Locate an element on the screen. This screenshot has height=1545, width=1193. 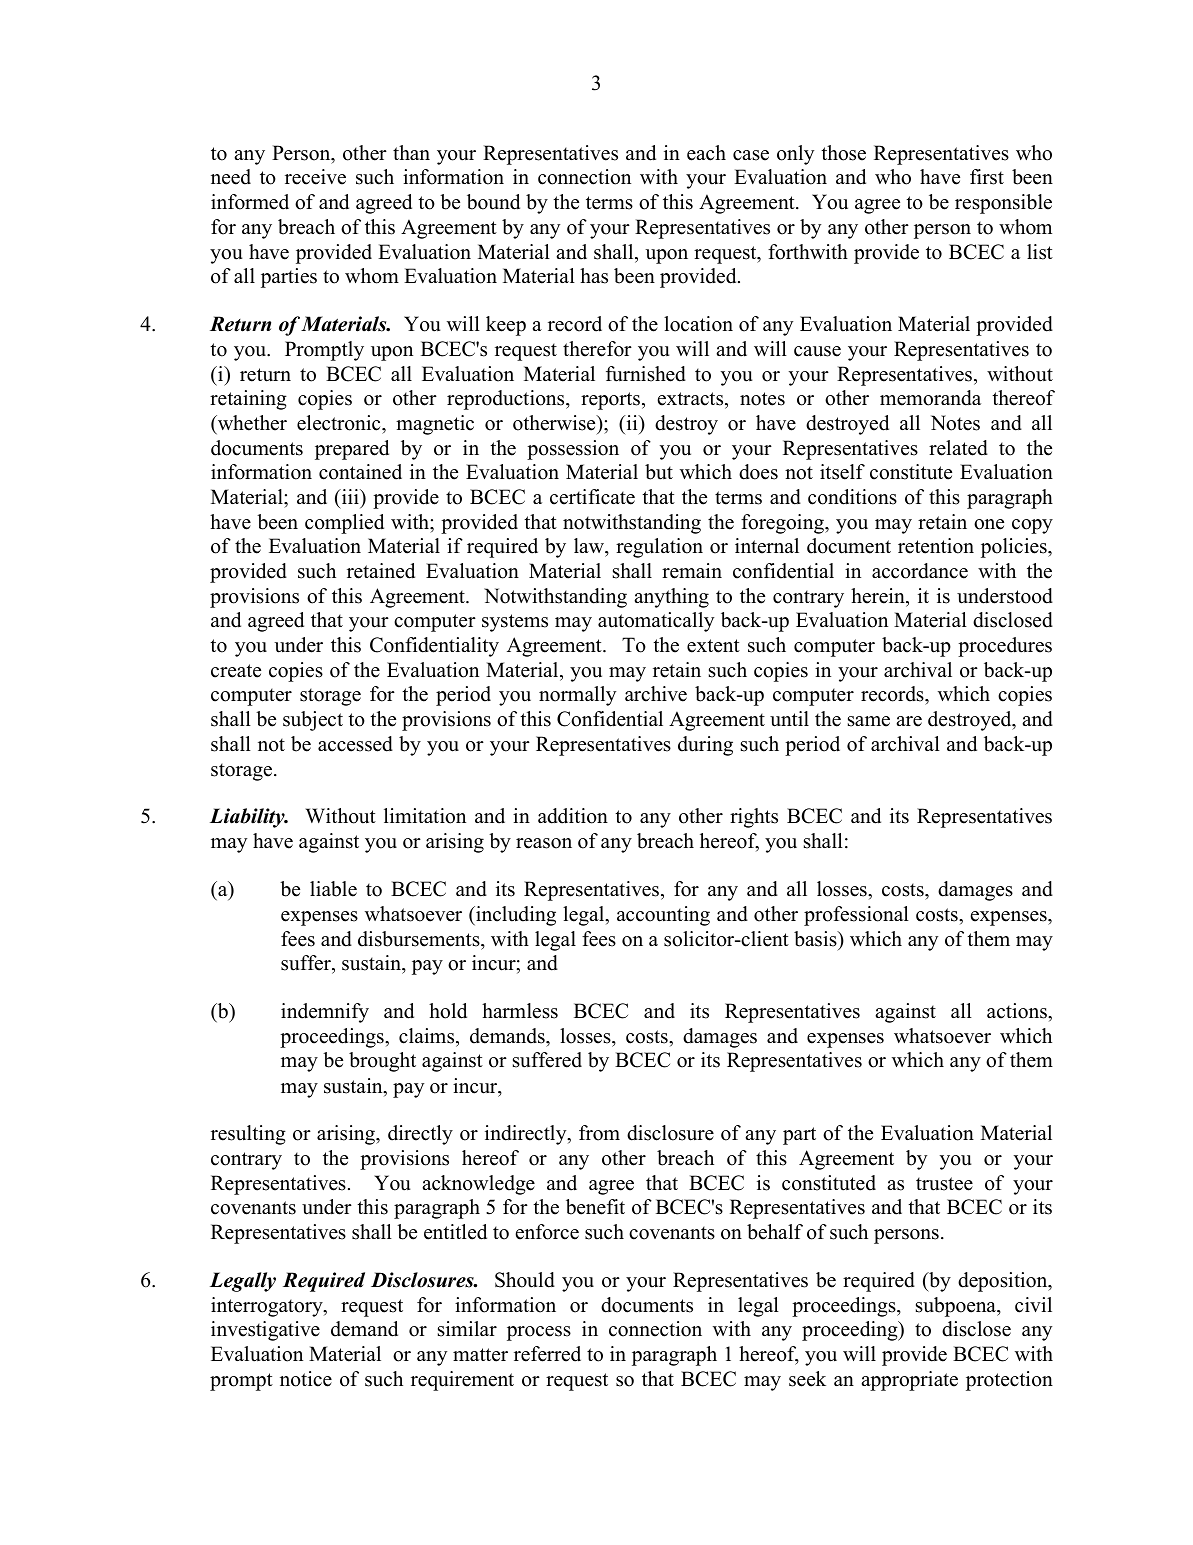
notice is located at coordinates (306, 1379).
